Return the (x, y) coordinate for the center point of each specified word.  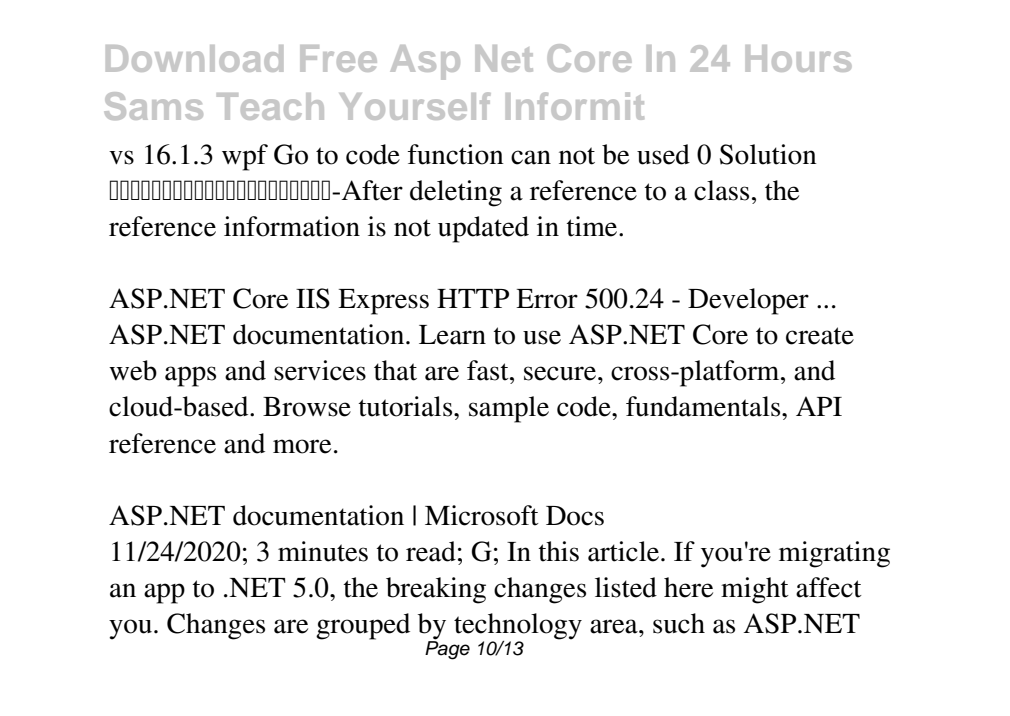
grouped (363, 626)
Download (194, 58)
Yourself (415, 106)
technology (518, 627)
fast (489, 370)
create (820, 336)
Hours (798, 58)
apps (190, 376)
